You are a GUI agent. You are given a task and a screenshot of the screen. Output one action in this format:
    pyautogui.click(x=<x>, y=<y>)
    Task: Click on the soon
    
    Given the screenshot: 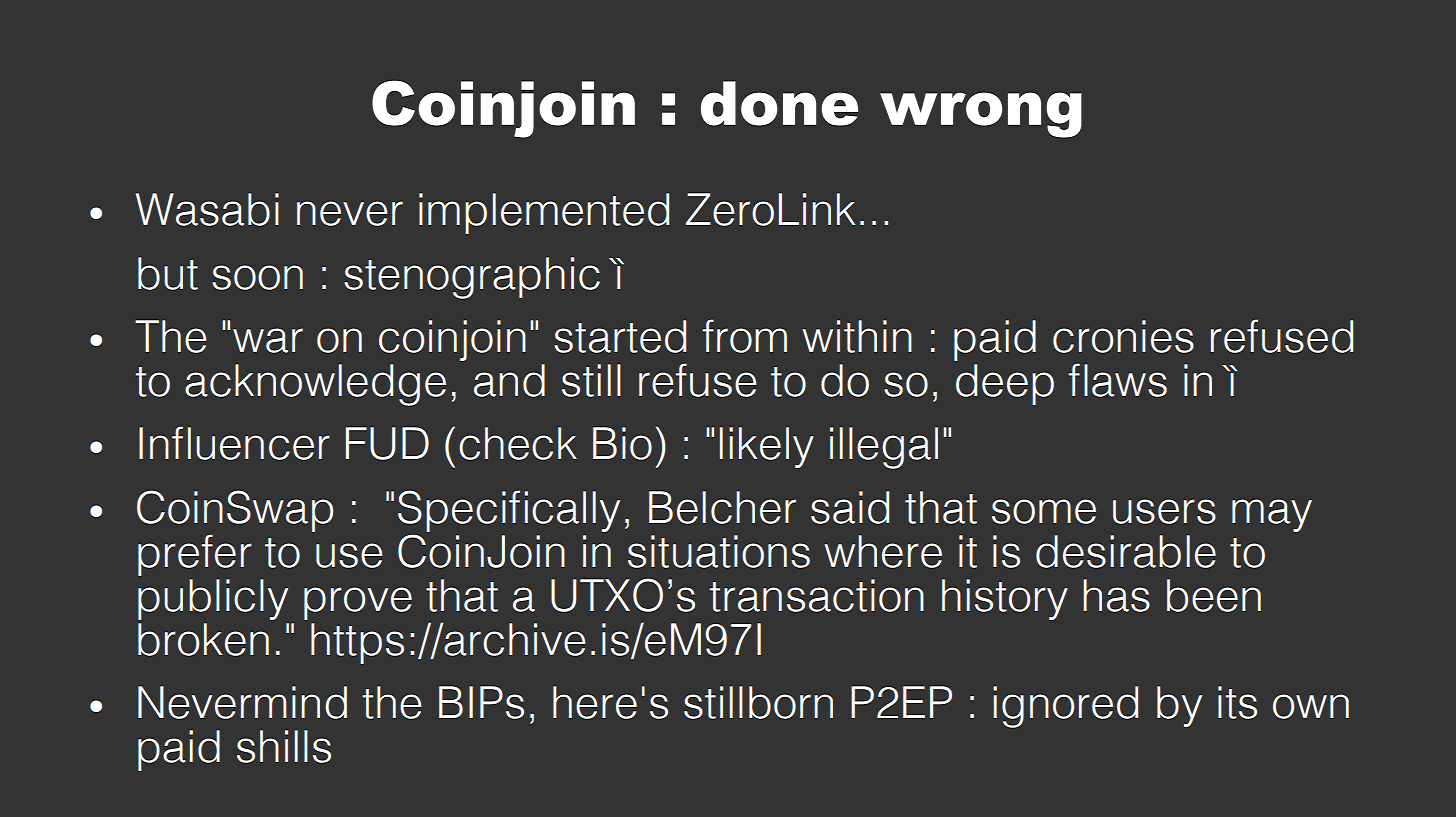 What is the action you would take?
    pyautogui.click(x=257, y=277)
